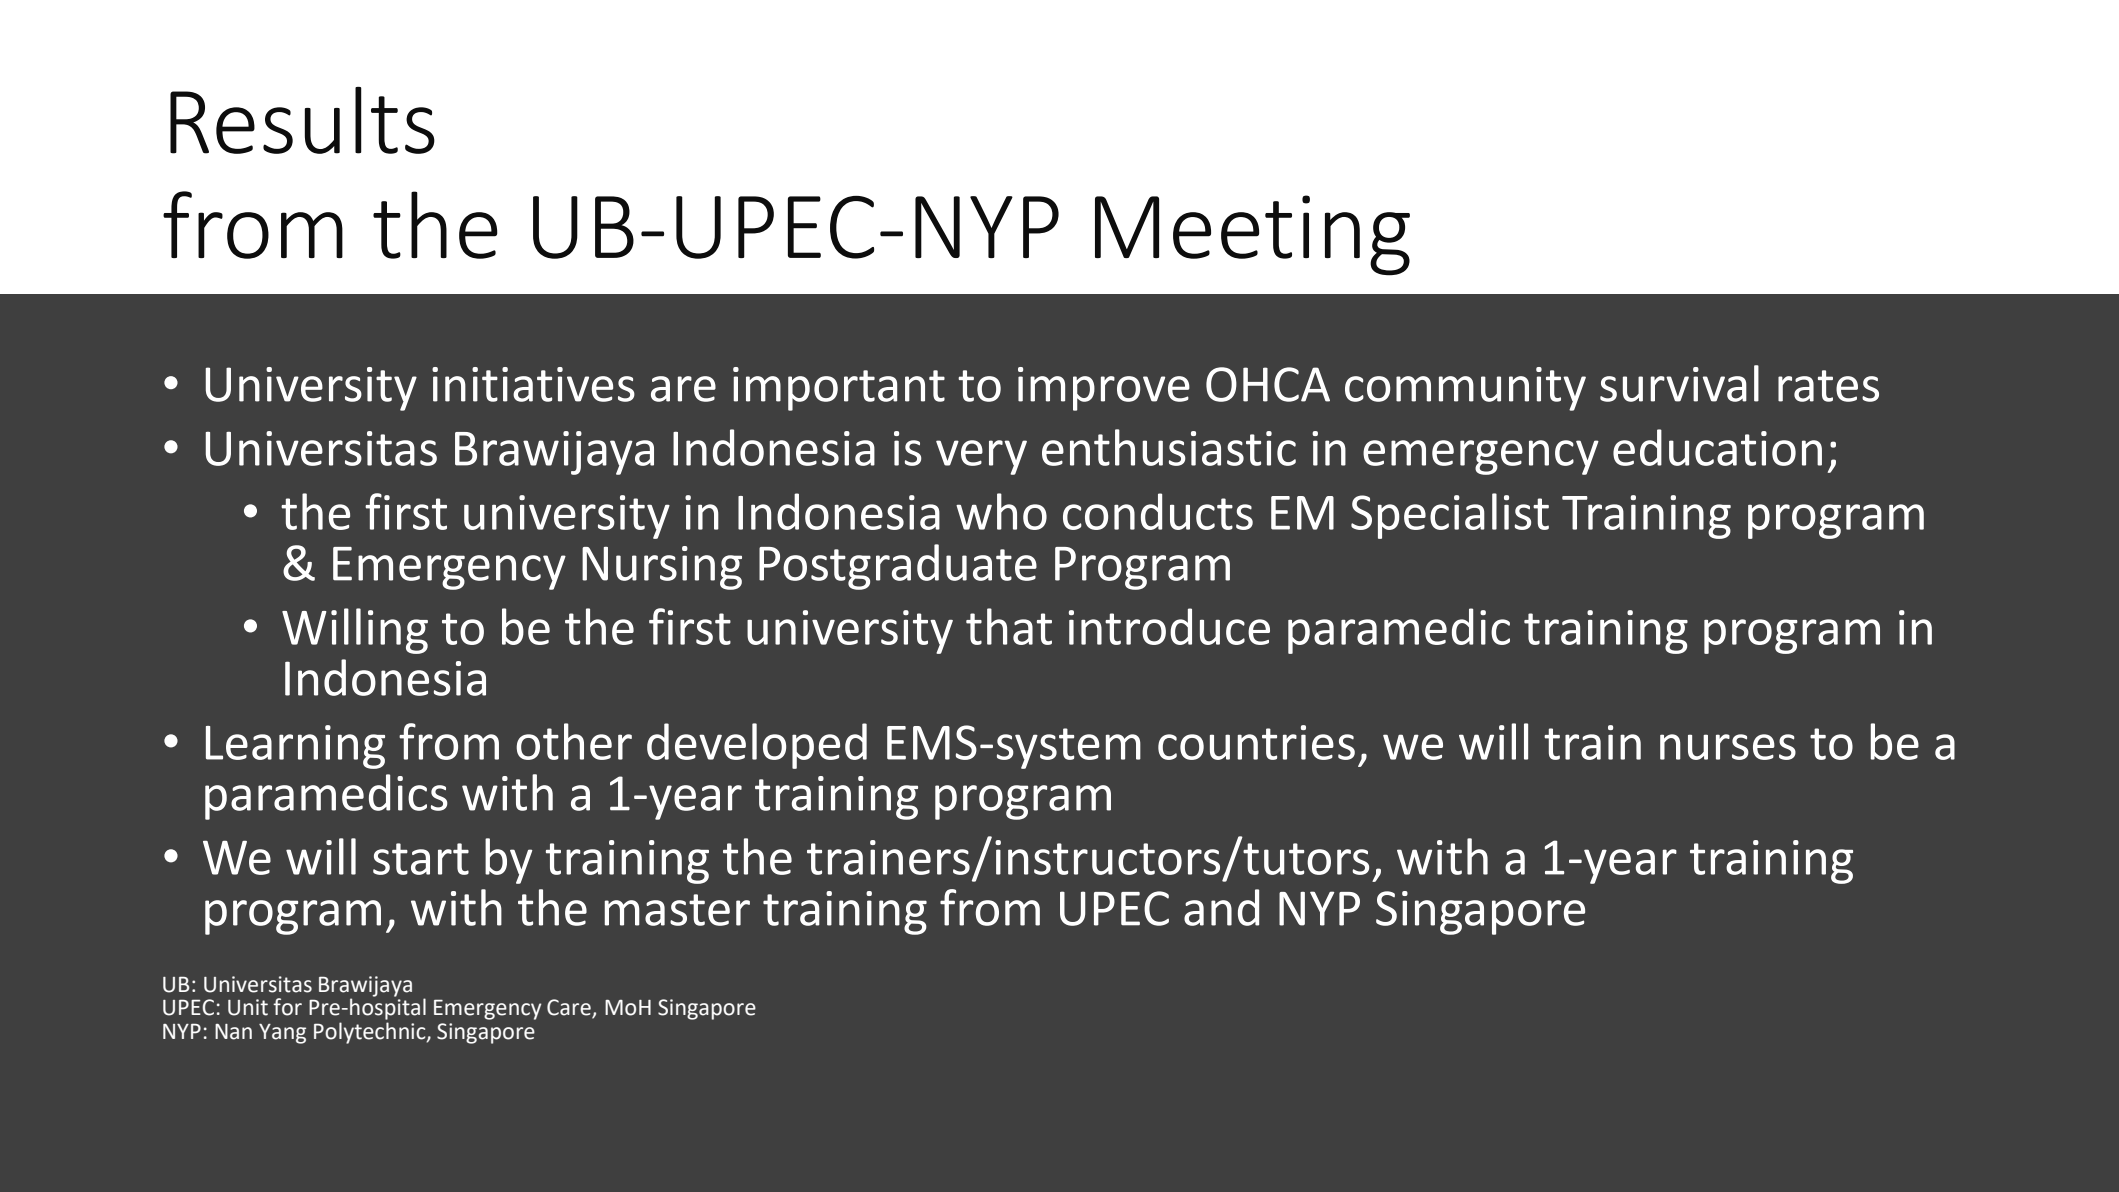 The width and height of the screenshot is (2119, 1192). What do you see at coordinates (533, 384) in the screenshot?
I see `initiatives` at bounding box center [533, 384].
